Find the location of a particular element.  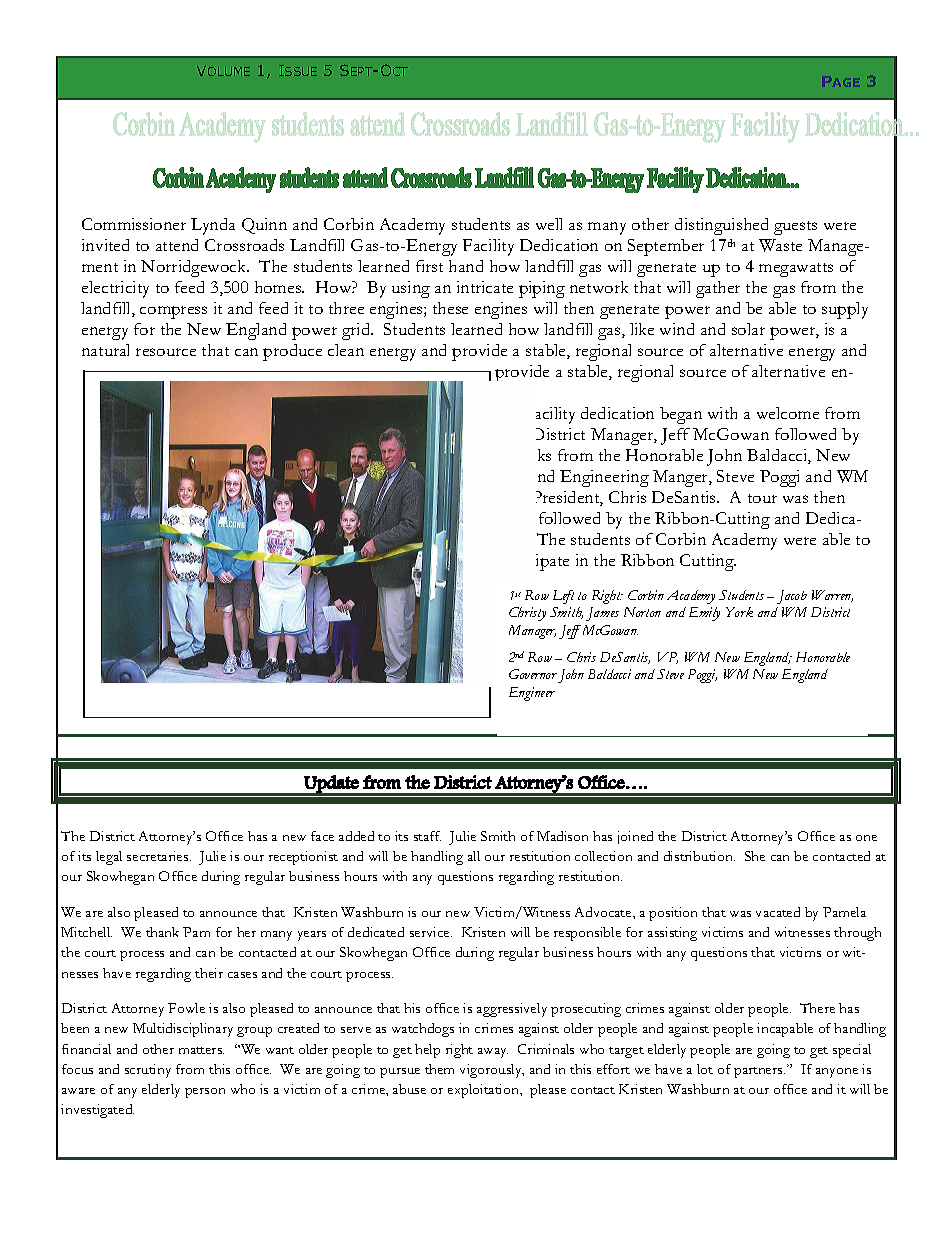

attend is located at coordinates (177, 245).
